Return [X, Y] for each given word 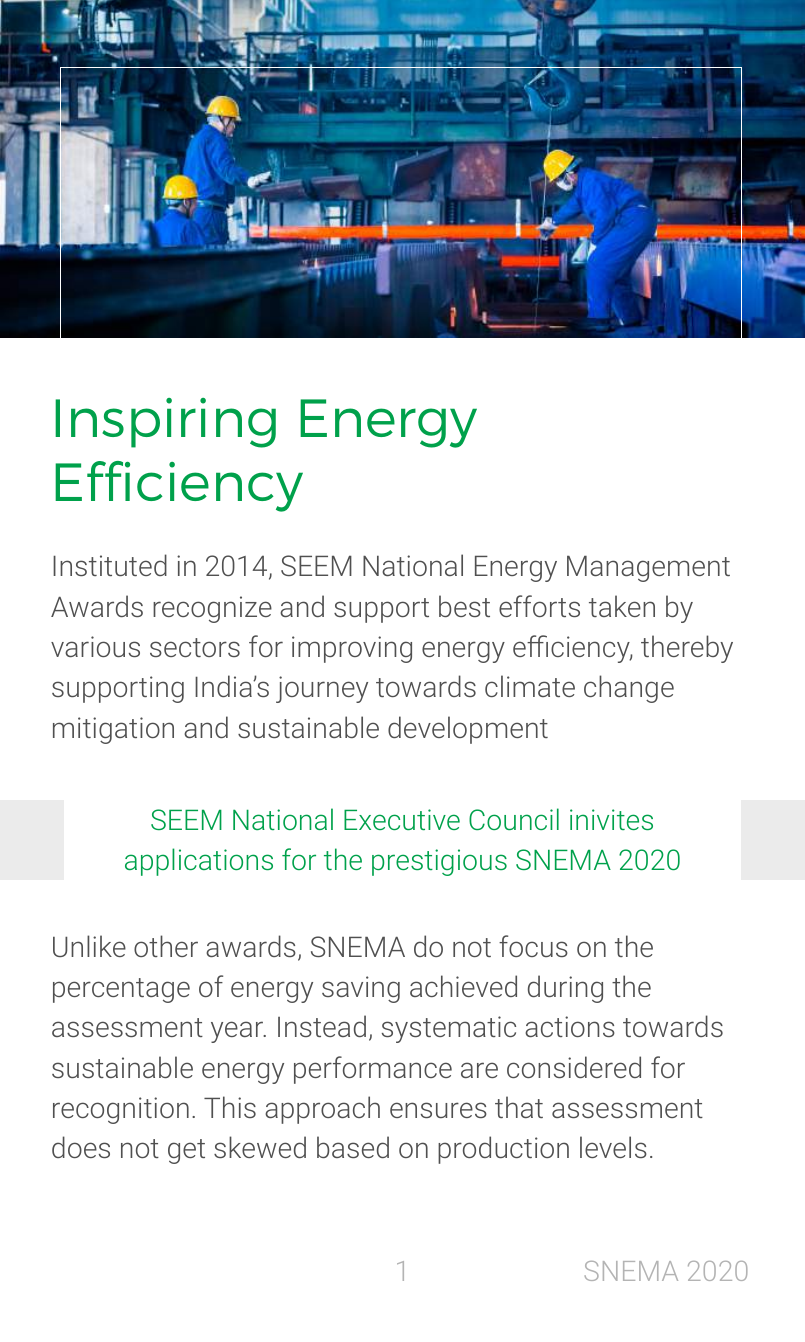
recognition [121, 1110]
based [353, 1147]
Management [648, 568]
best [464, 606]
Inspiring [165, 423]
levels [613, 1147]
